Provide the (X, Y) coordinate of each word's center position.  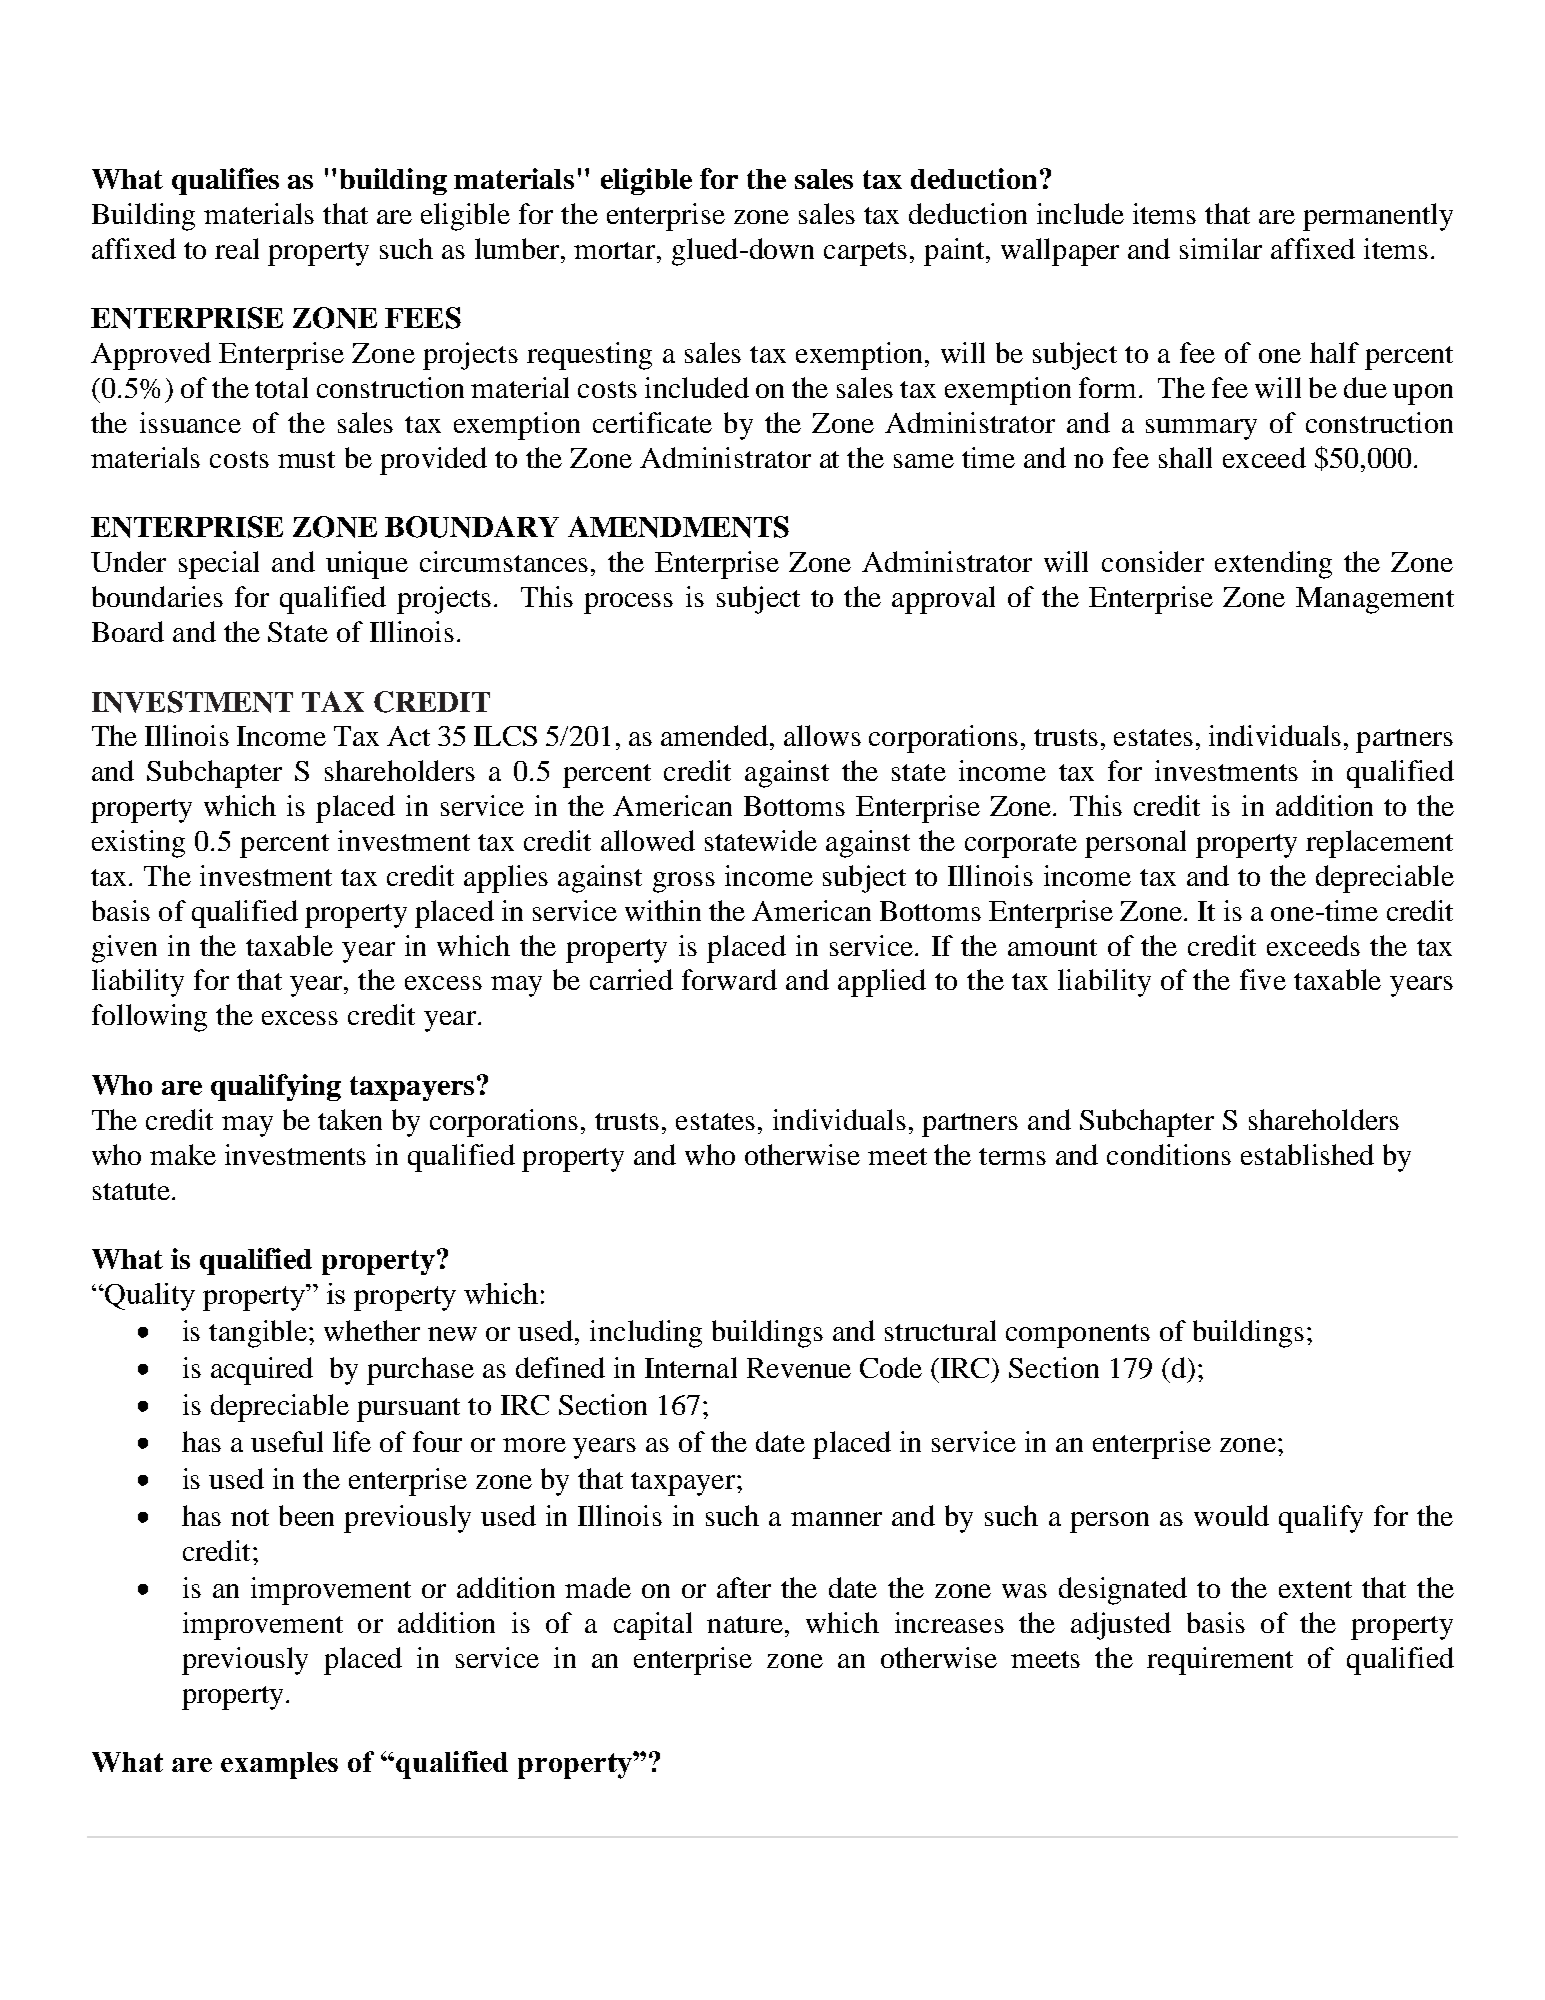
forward (729, 979)
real (237, 248)
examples (279, 1765)
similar (1221, 248)
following (149, 1018)
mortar (616, 250)
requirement (1220, 1661)
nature (745, 1624)
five (1263, 979)
